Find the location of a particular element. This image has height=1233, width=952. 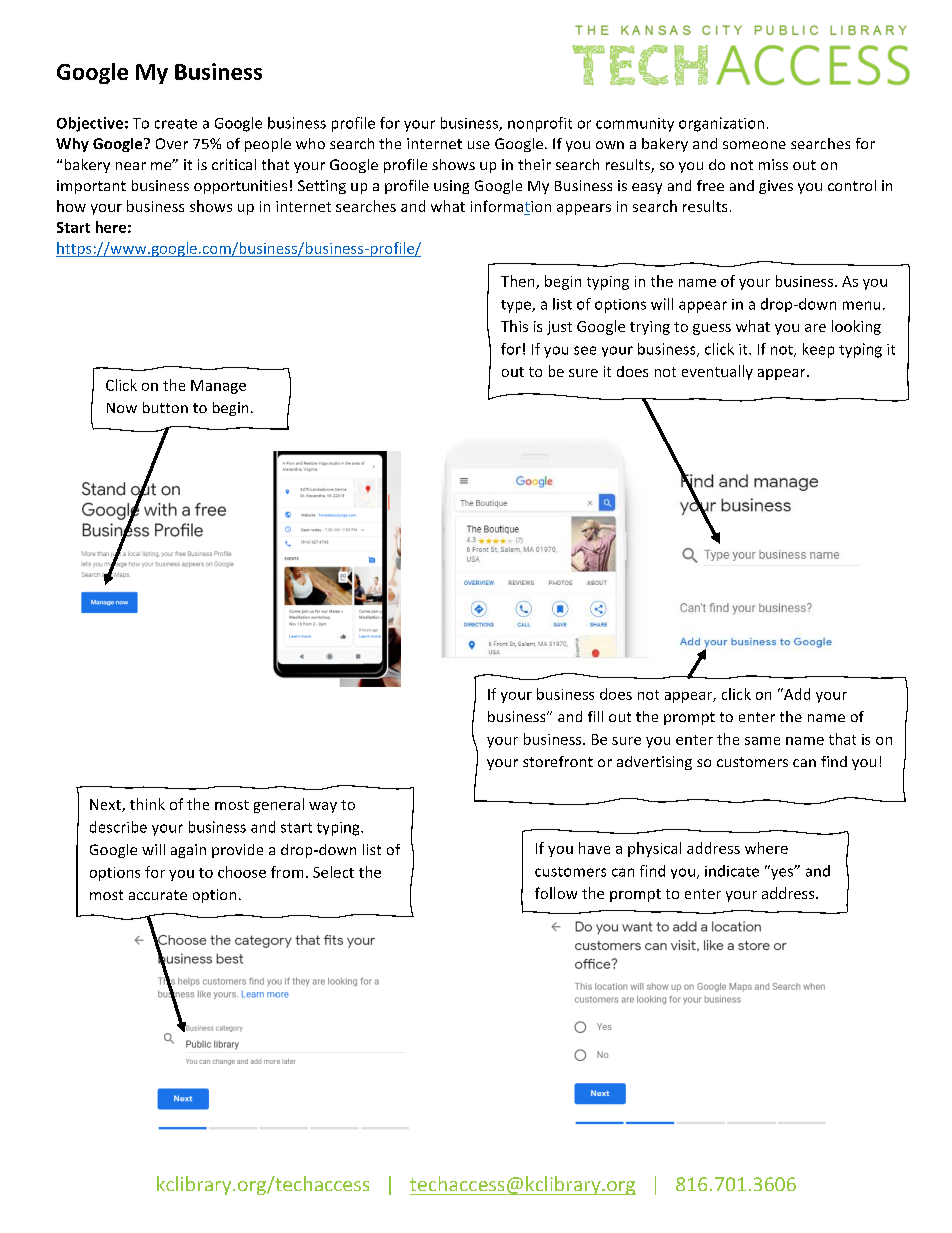

yes is located at coordinates (782, 873).
